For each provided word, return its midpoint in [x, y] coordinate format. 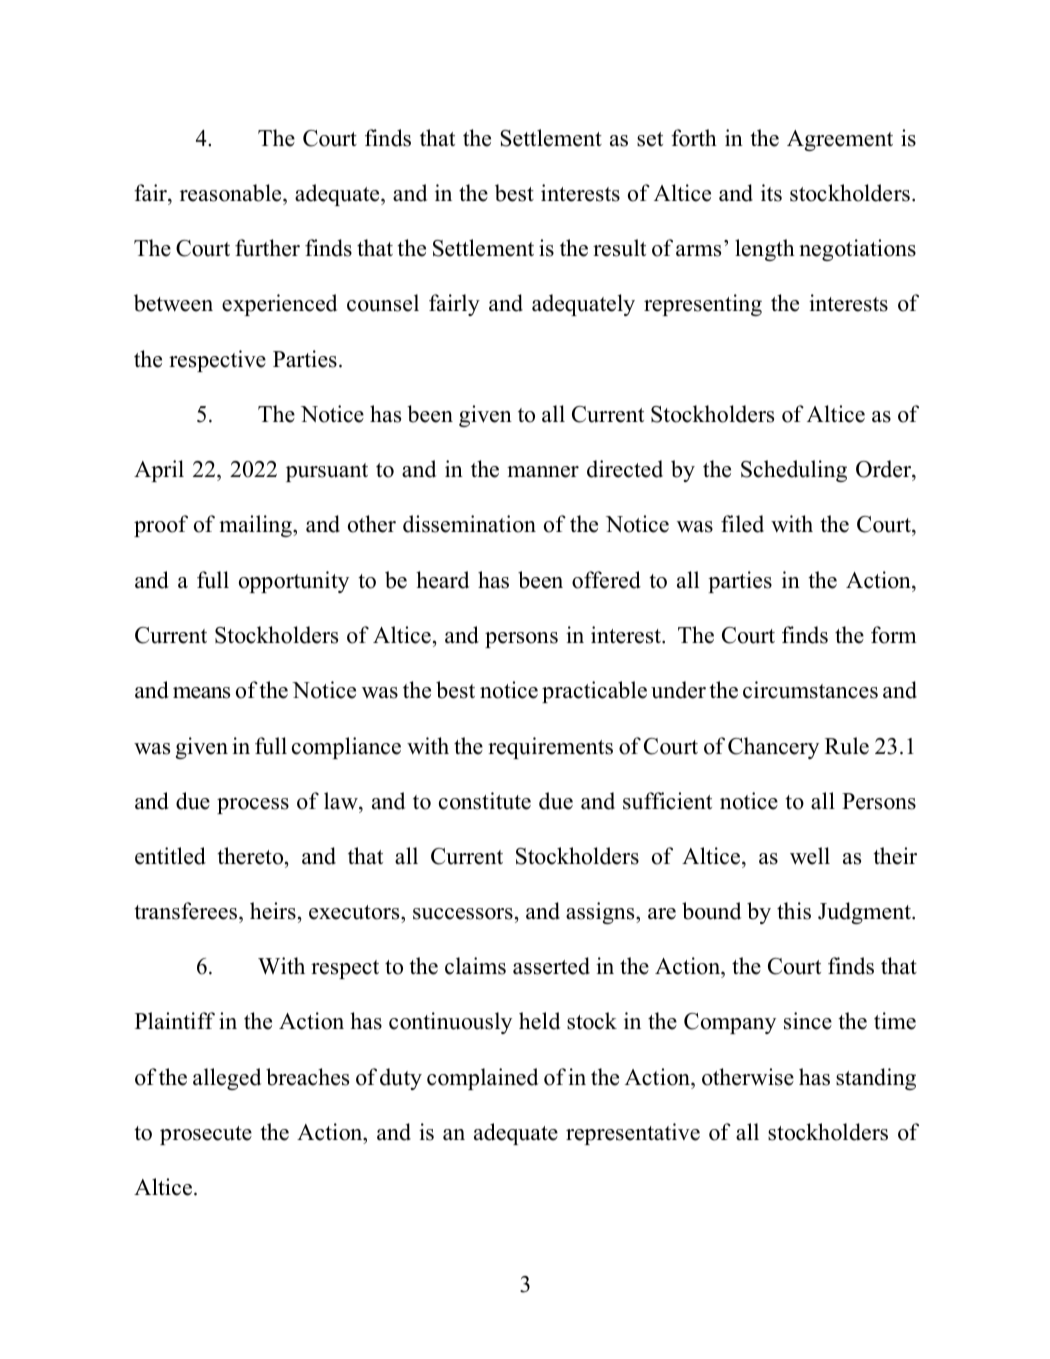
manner [543, 472]
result [619, 248]
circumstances [810, 690]
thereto [251, 856]
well [810, 856]
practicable [594, 692]
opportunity [294, 582]
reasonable [232, 193]
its [771, 193]
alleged [227, 1079]
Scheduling [794, 471]
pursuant [327, 472]
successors [463, 914]
